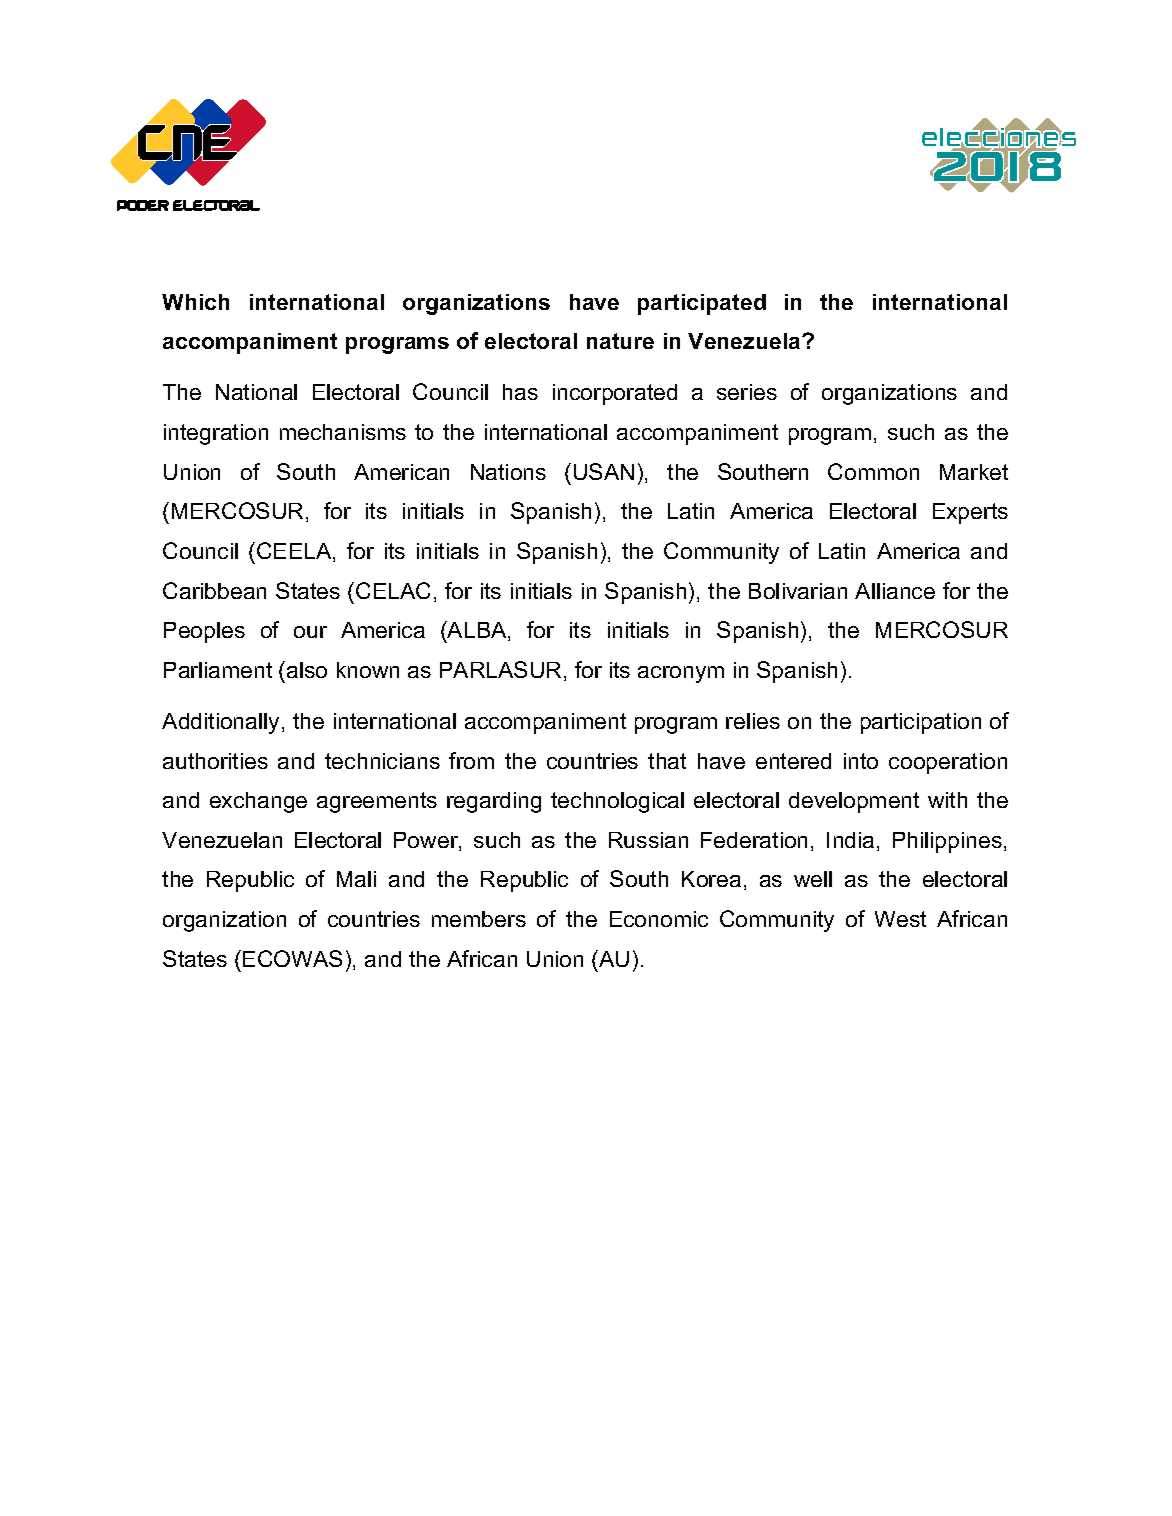  What do you see at coordinates (667, 761) in the screenshot?
I see `that` at bounding box center [667, 761].
